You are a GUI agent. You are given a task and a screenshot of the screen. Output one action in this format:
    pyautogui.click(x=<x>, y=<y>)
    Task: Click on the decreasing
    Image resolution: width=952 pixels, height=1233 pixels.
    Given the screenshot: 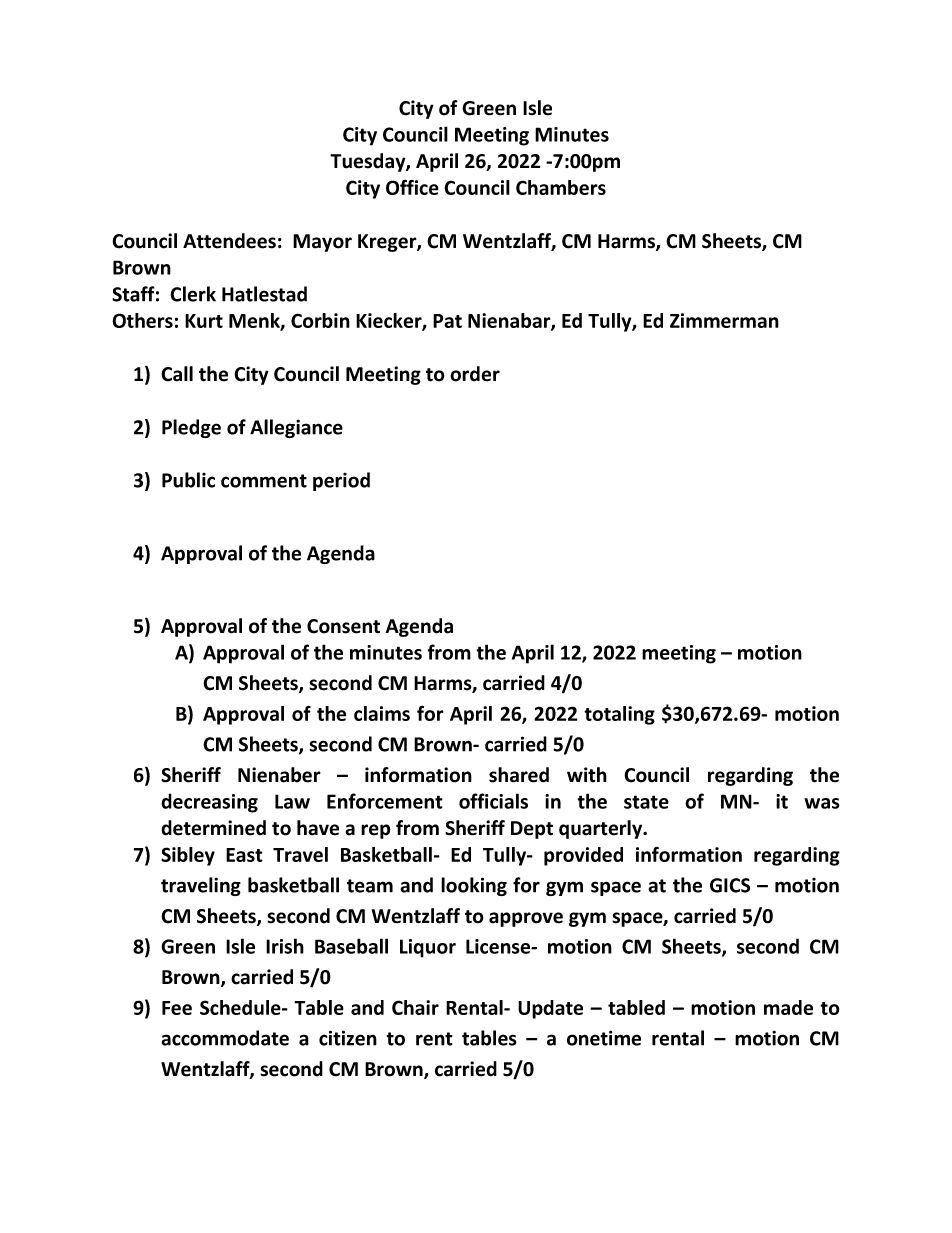 What is the action you would take?
    pyautogui.click(x=209, y=803)
